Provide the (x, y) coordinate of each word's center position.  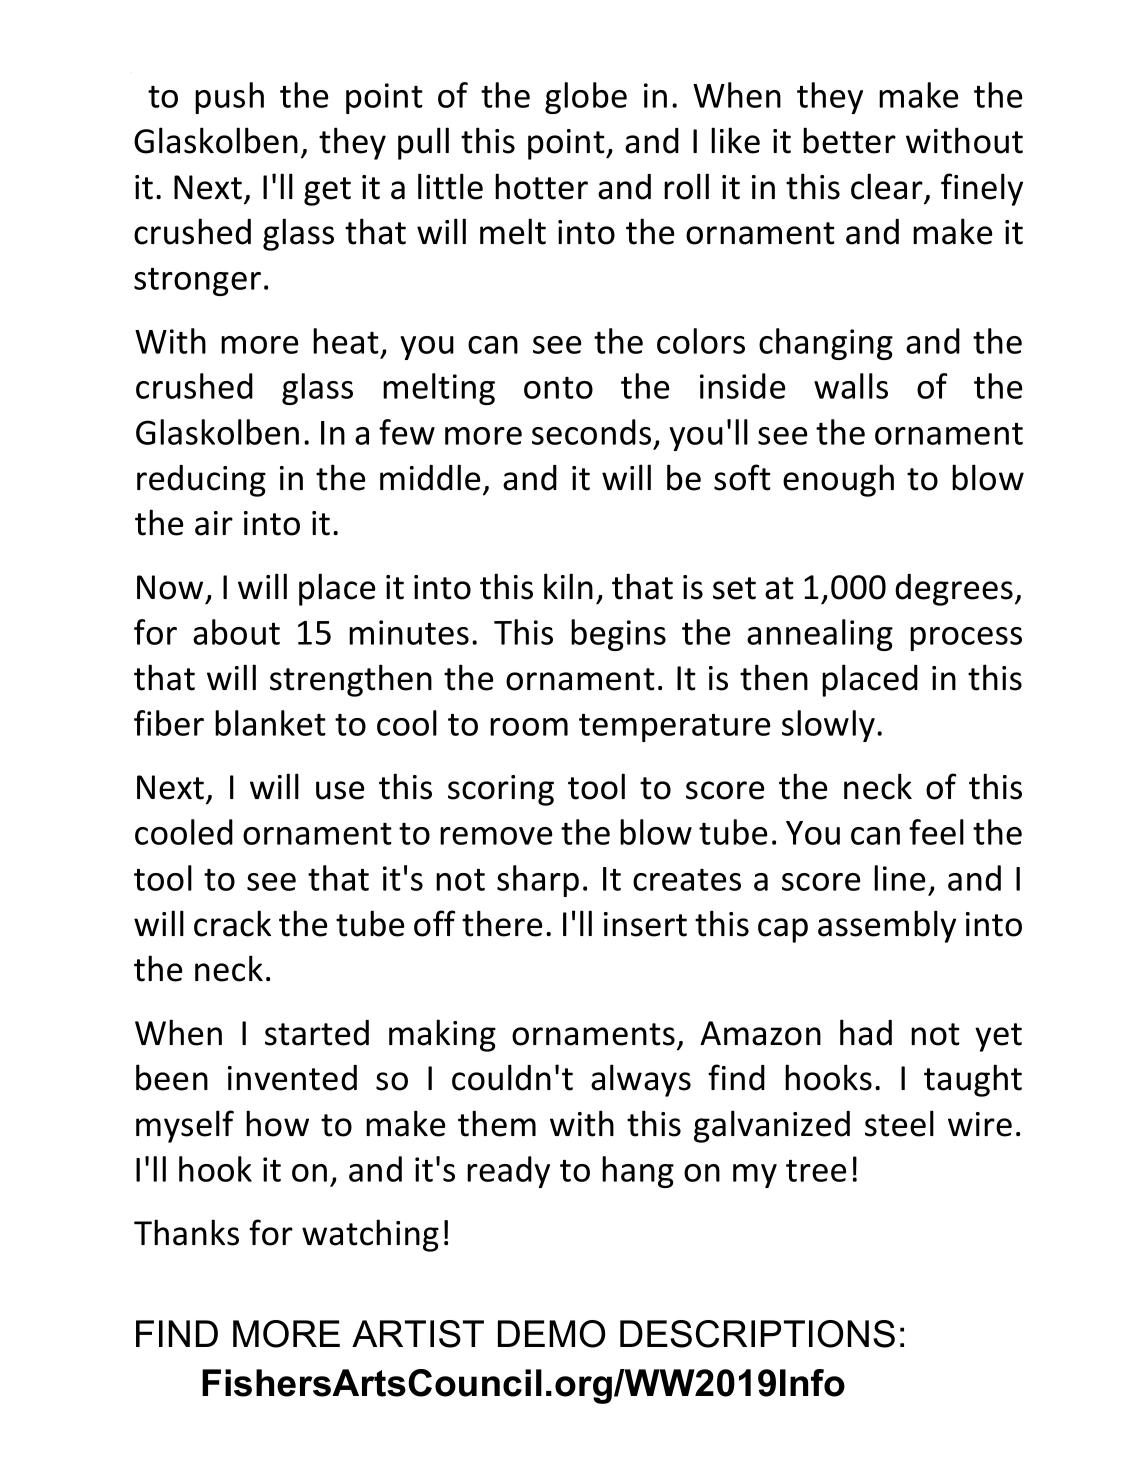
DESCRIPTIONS (757, 1334)
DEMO (551, 1334)
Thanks (186, 1232)
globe (586, 98)
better (849, 140)
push (229, 98)
